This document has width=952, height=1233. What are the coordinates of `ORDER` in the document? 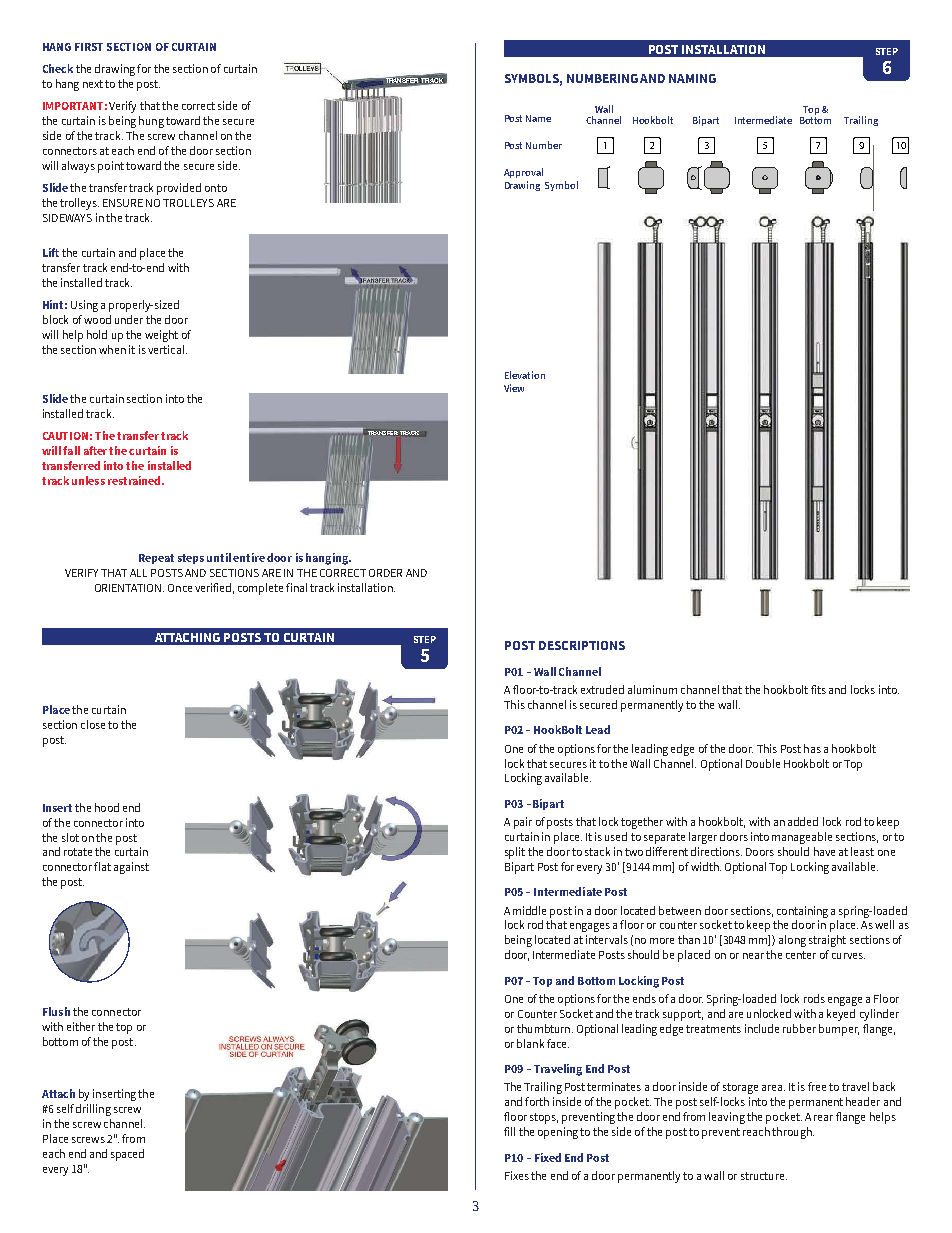 It's located at (385, 573).
